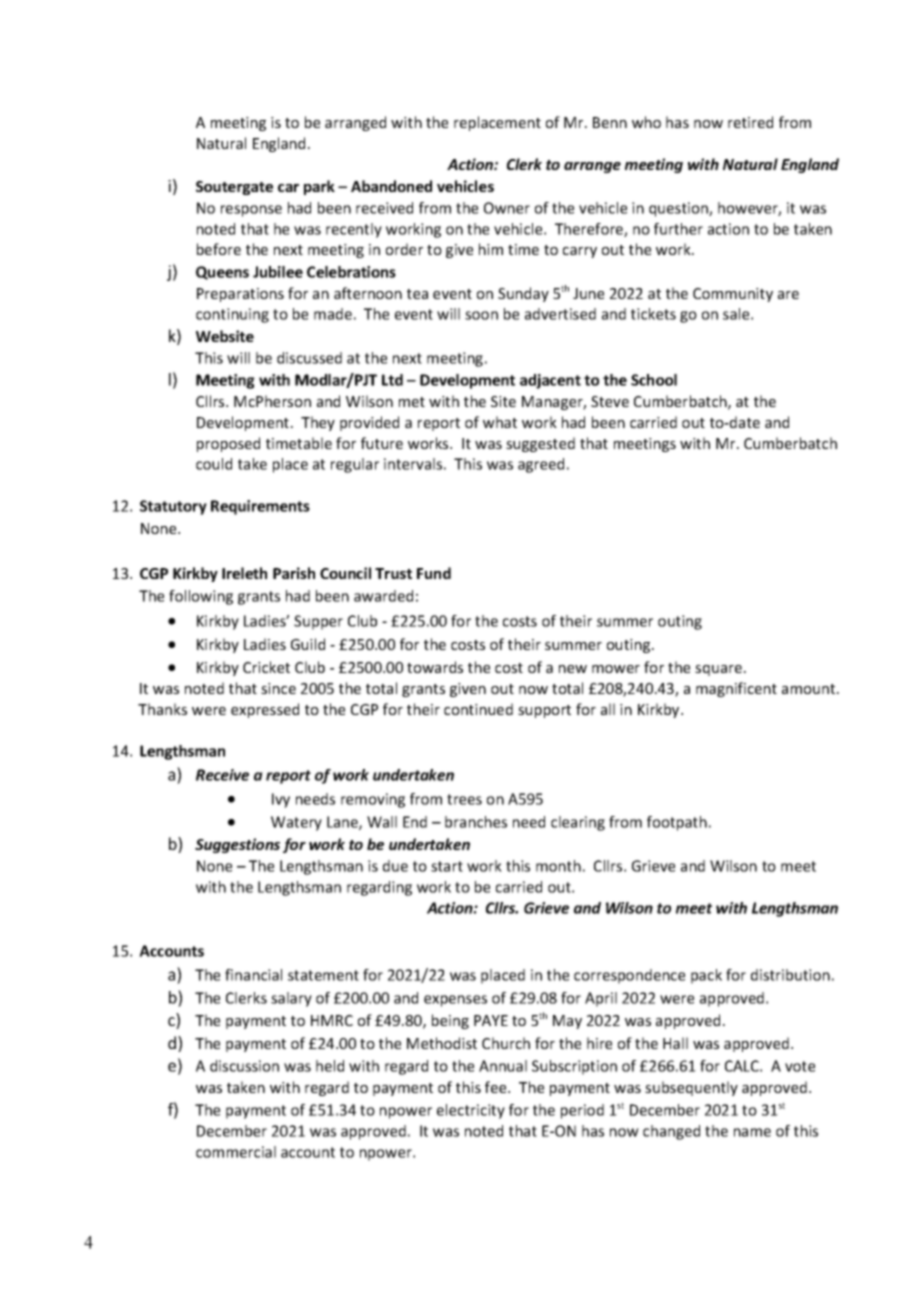 The height and width of the document is (1308, 924). What do you see at coordinates (507, 208) in the document?
I see `Owner` at bounding box center [507, 208].
